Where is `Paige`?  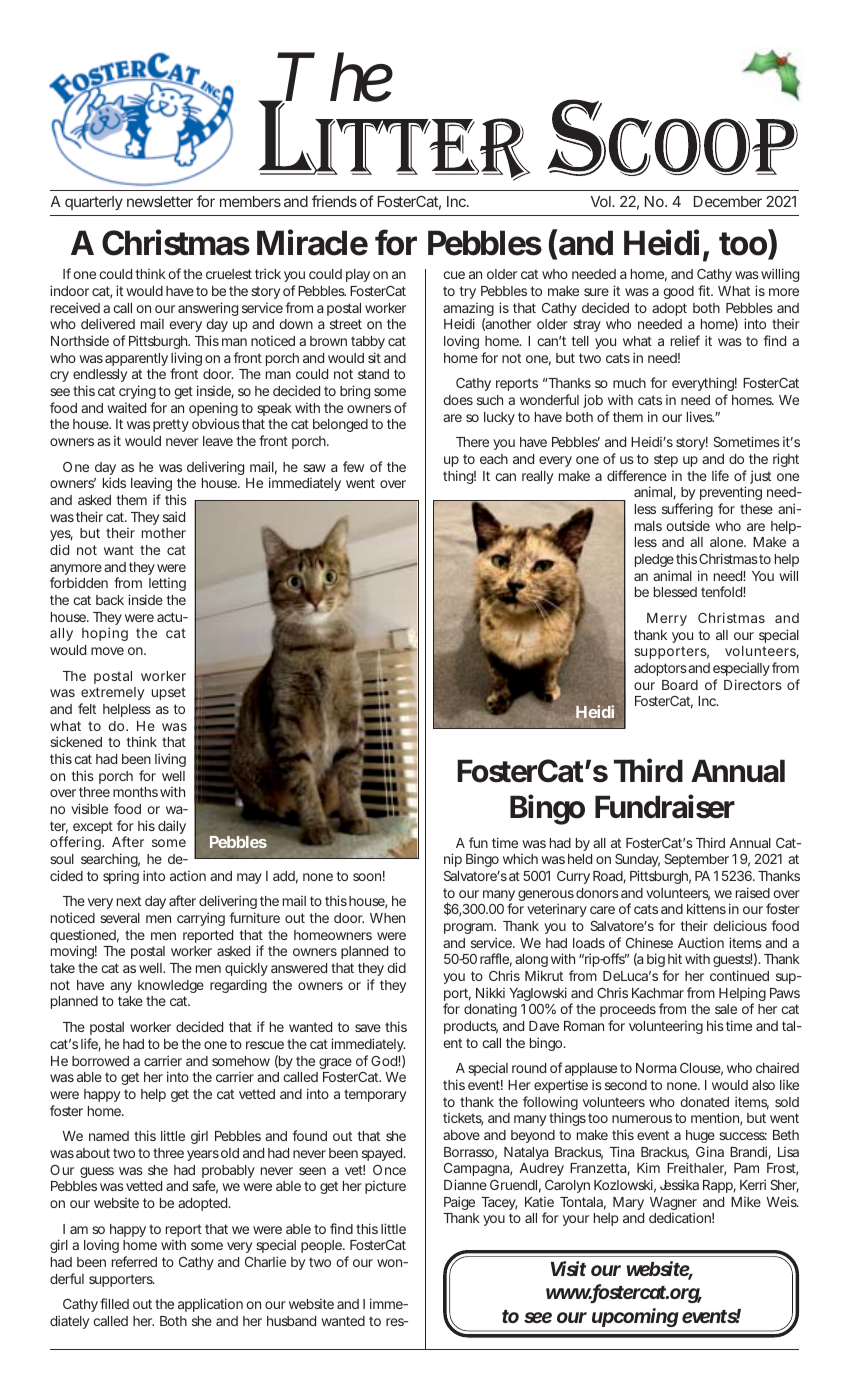 Paige is located at coordinates (459, 1203).
